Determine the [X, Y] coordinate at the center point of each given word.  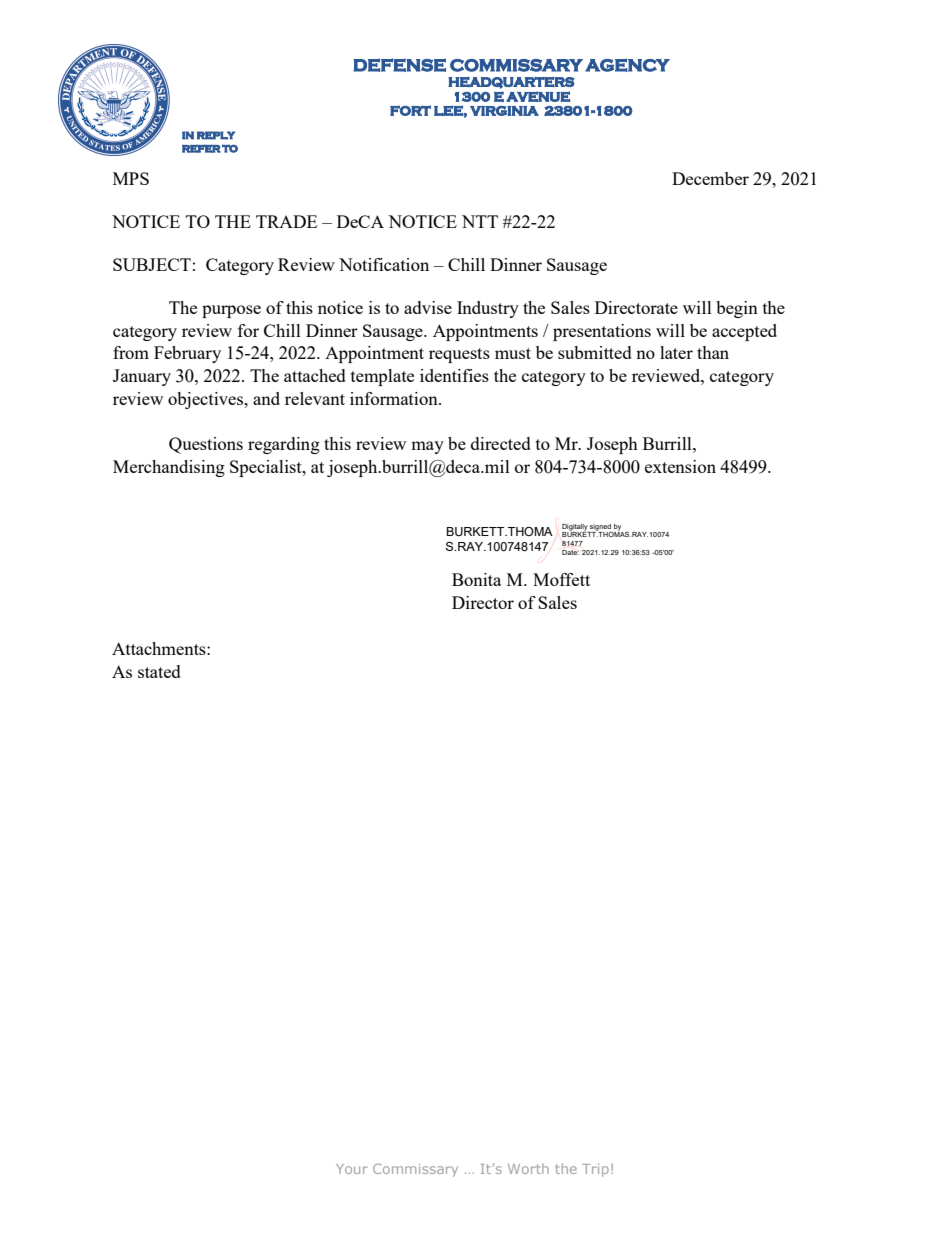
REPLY [216, 135]
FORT [410, 110]
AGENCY [627, 65]
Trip [595, 1170]
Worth [528, 1168]
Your [352, 1169]
